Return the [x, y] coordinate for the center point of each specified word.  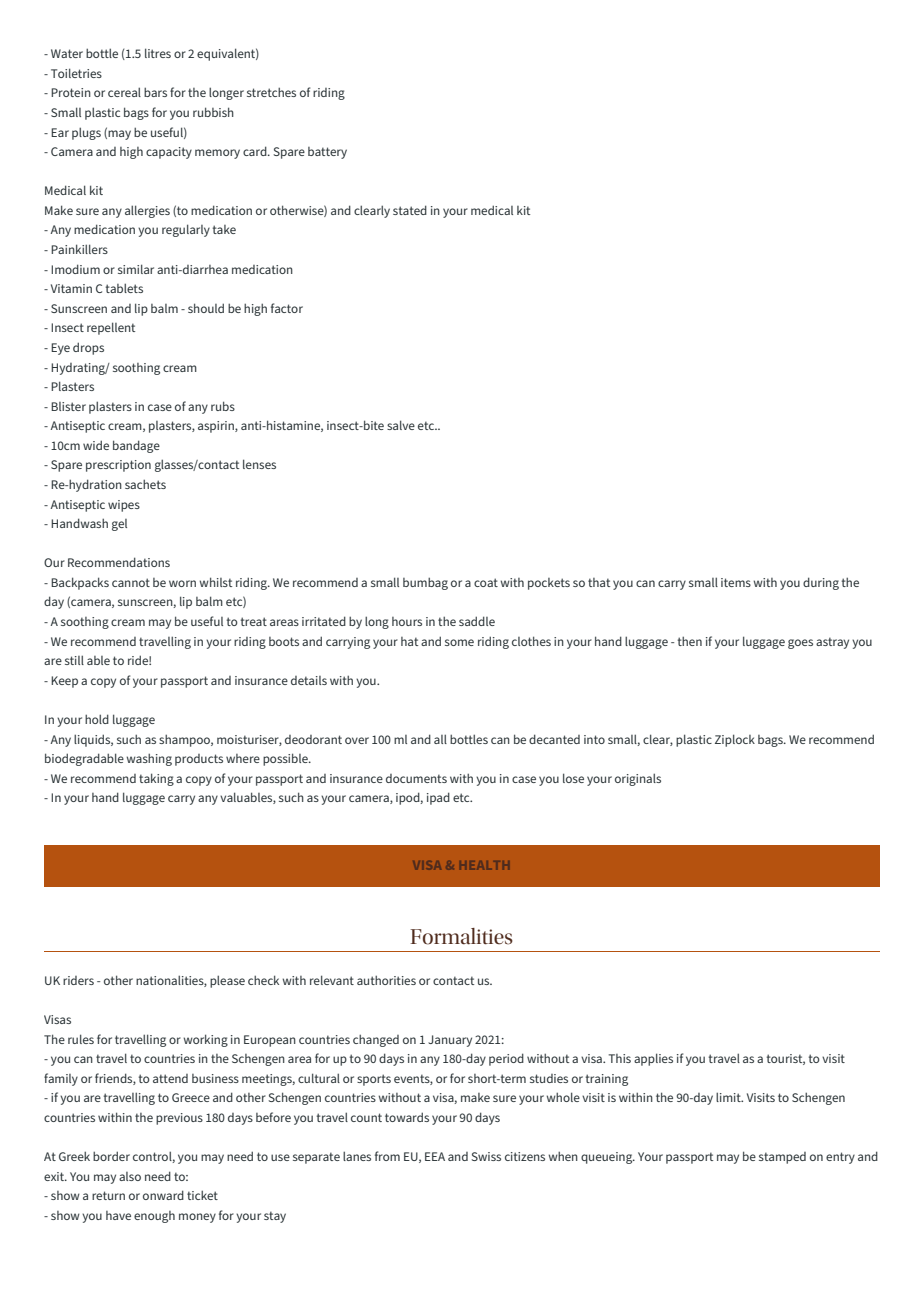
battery [327, 153]
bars [155, 92]
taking [156, 779]
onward [163, 1195]
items [736, 582]
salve [401, 425]
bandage [136, 446]
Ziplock [735, 740]
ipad [438, 798]
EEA [435, 1156]
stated [410, 210]
